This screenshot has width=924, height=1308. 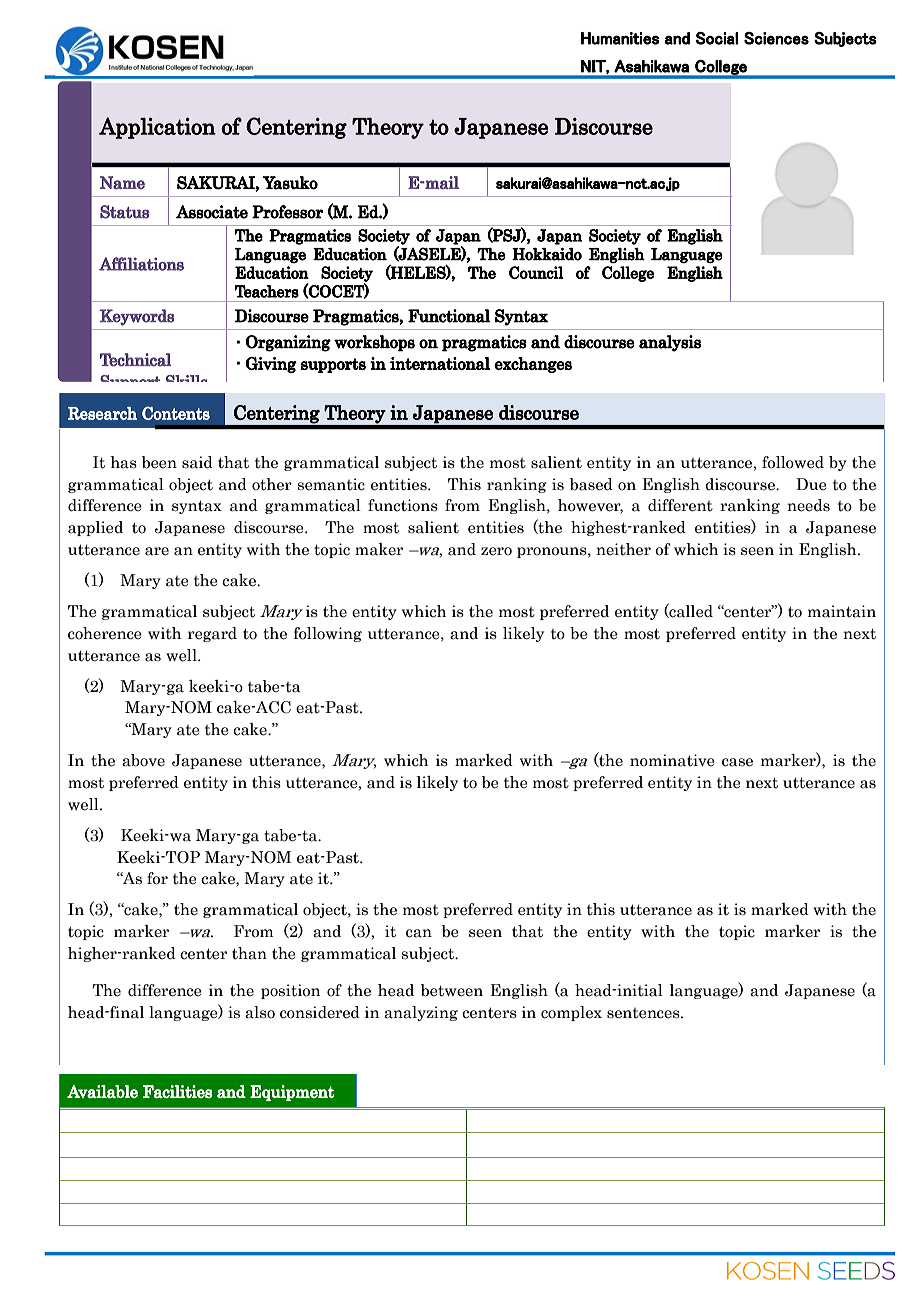 I want to click on zero, so click(x=496, y=551).
